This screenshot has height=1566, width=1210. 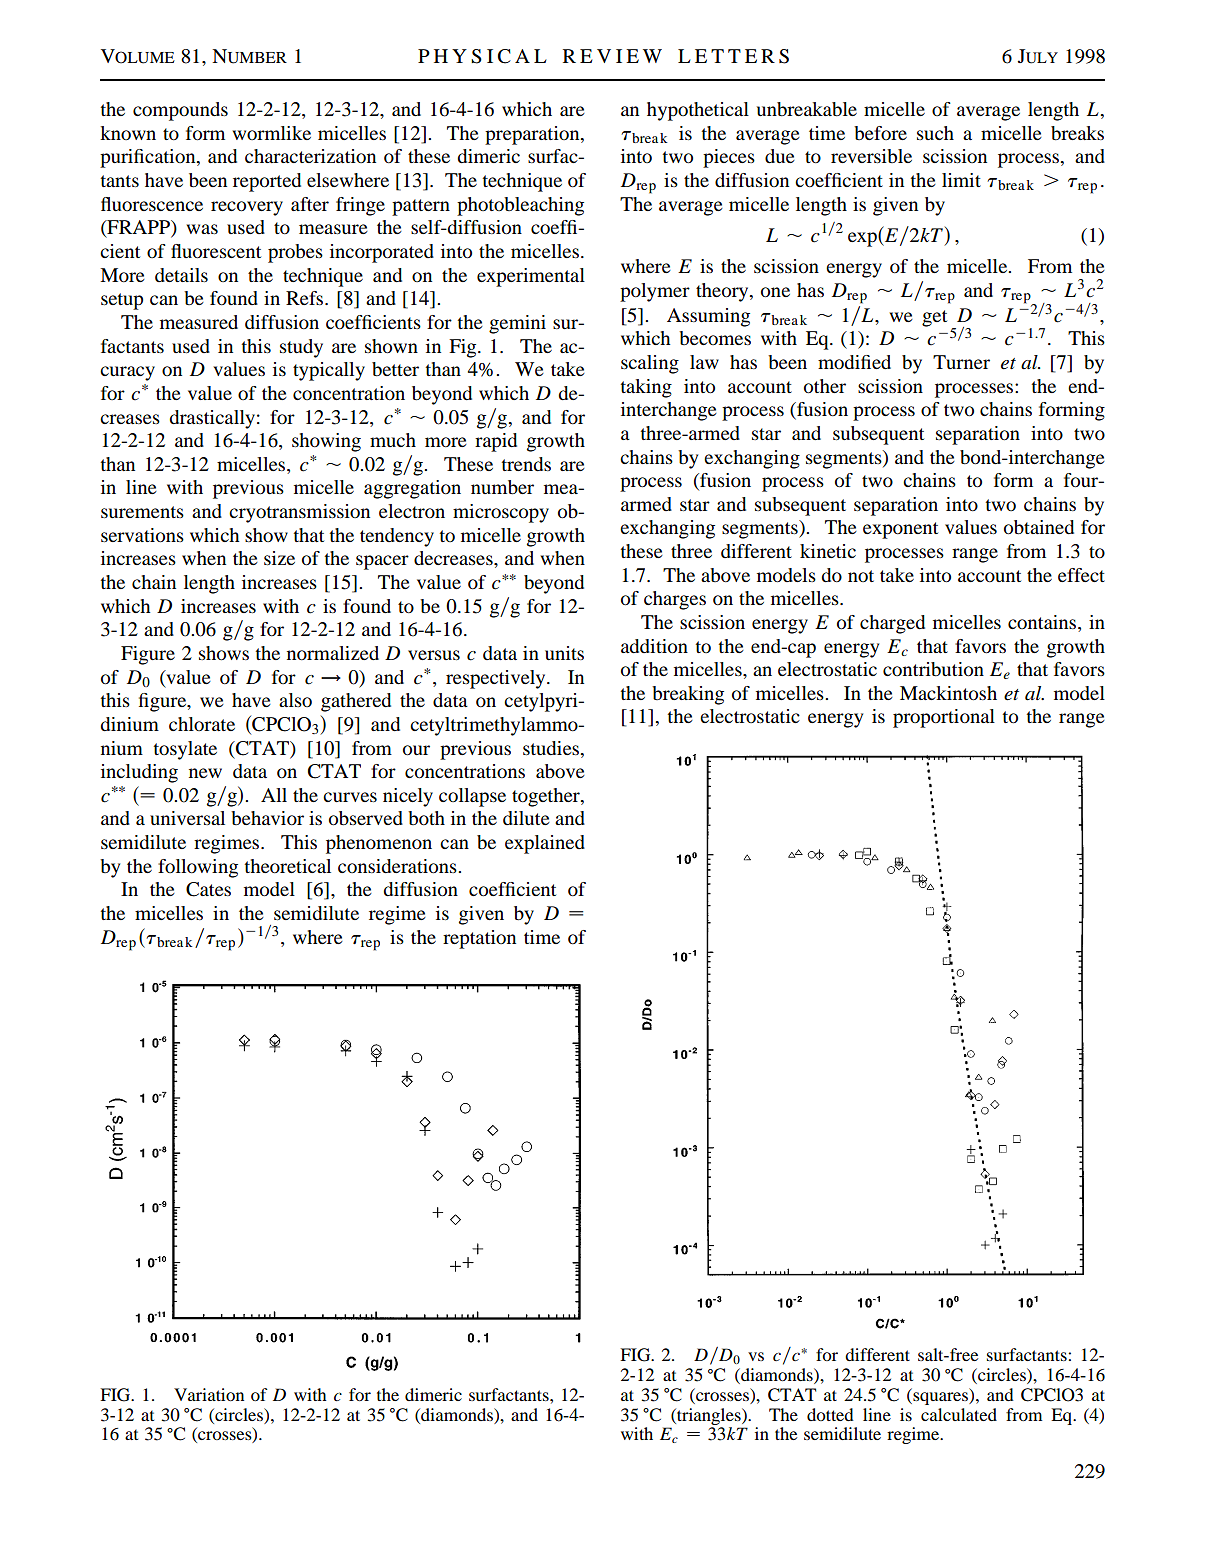 I want to click on Variation, so click(x=209, y=1394).
